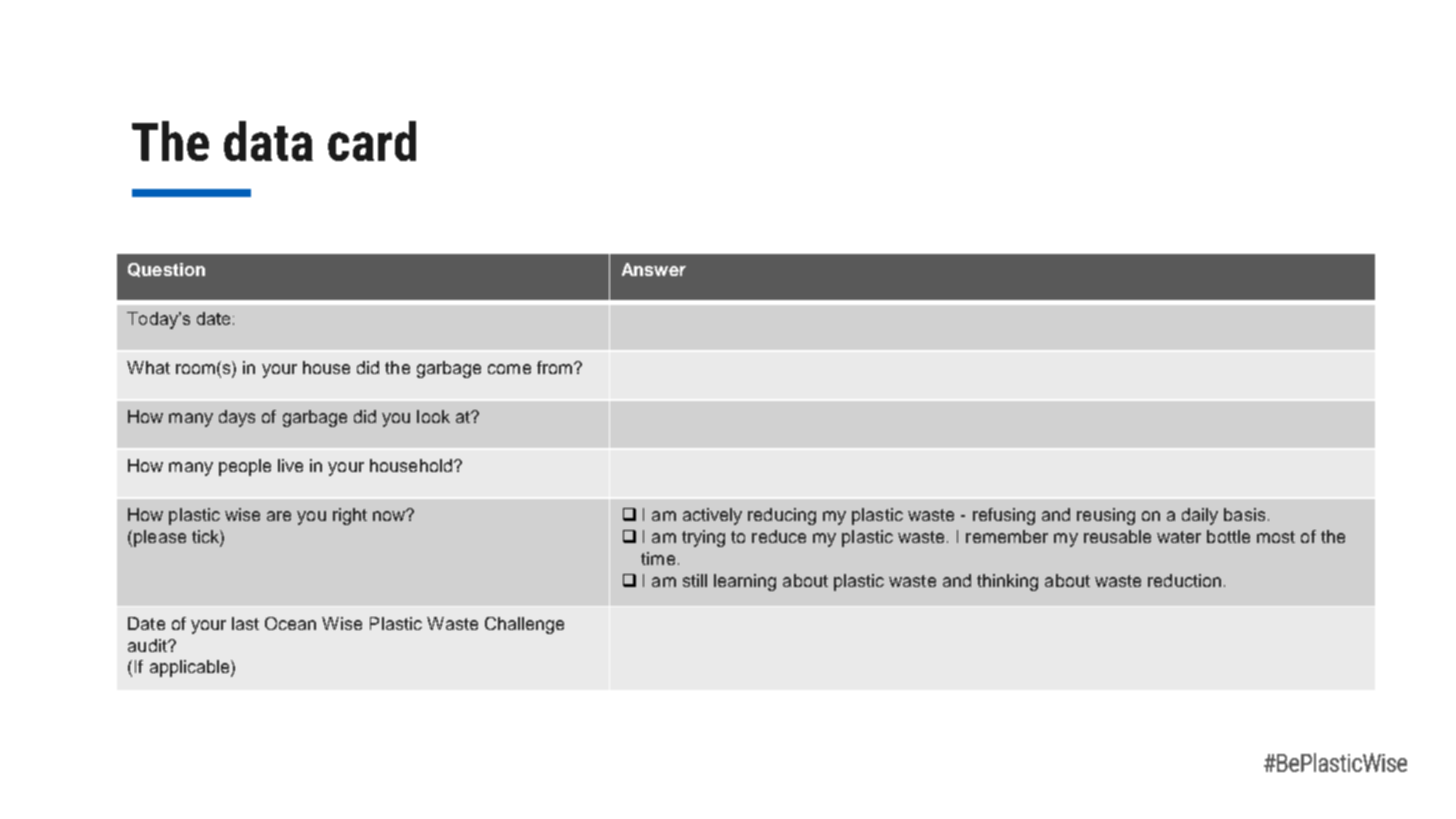 The width and height of the screenshot is (1456, 819). Describe the element at coordinates (372, 141) in the screenshot. I see `card` at that location.
